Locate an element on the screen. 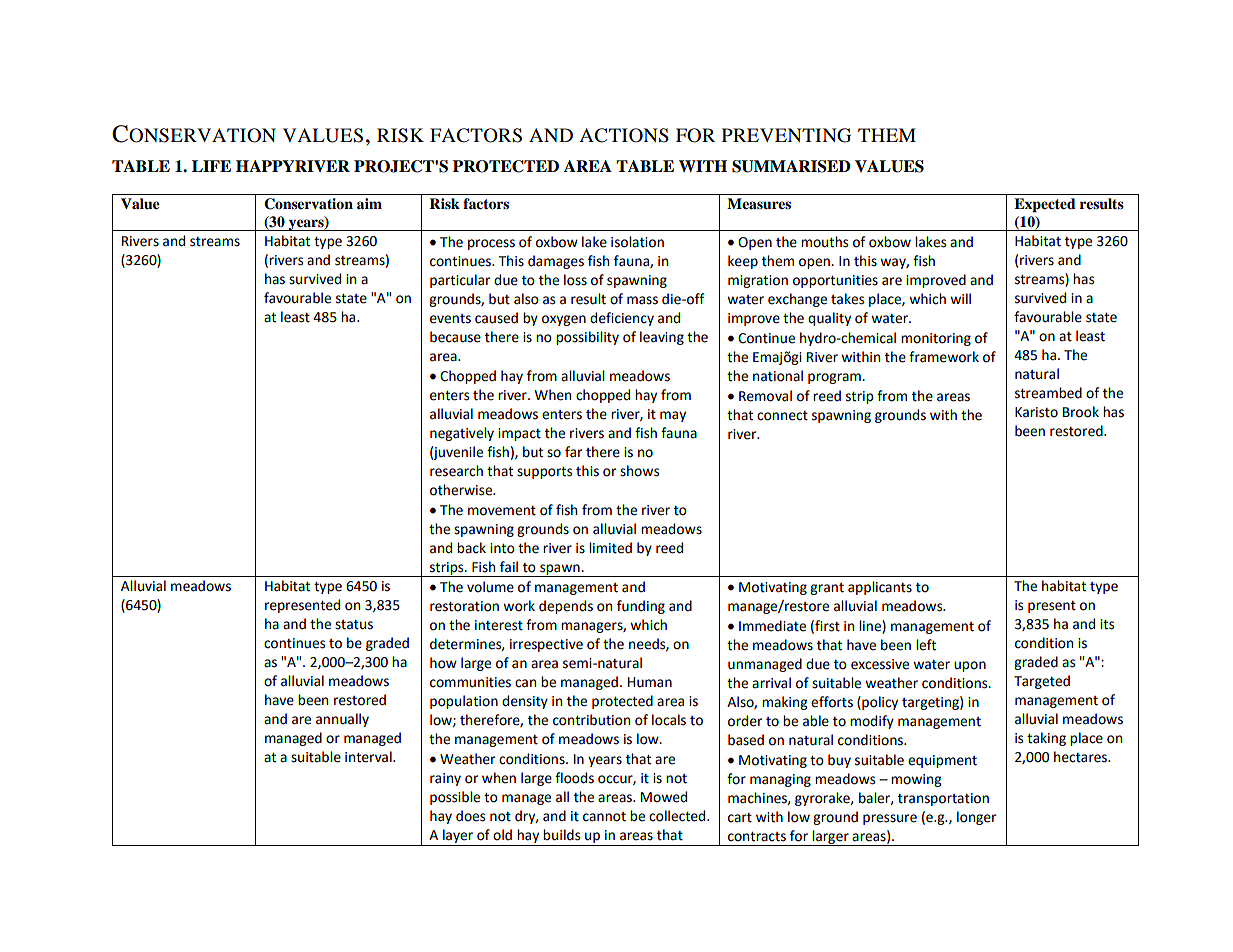 The width and height of the screenshot is (1233, 952). Brook is located at coordinates (1081, 412).
